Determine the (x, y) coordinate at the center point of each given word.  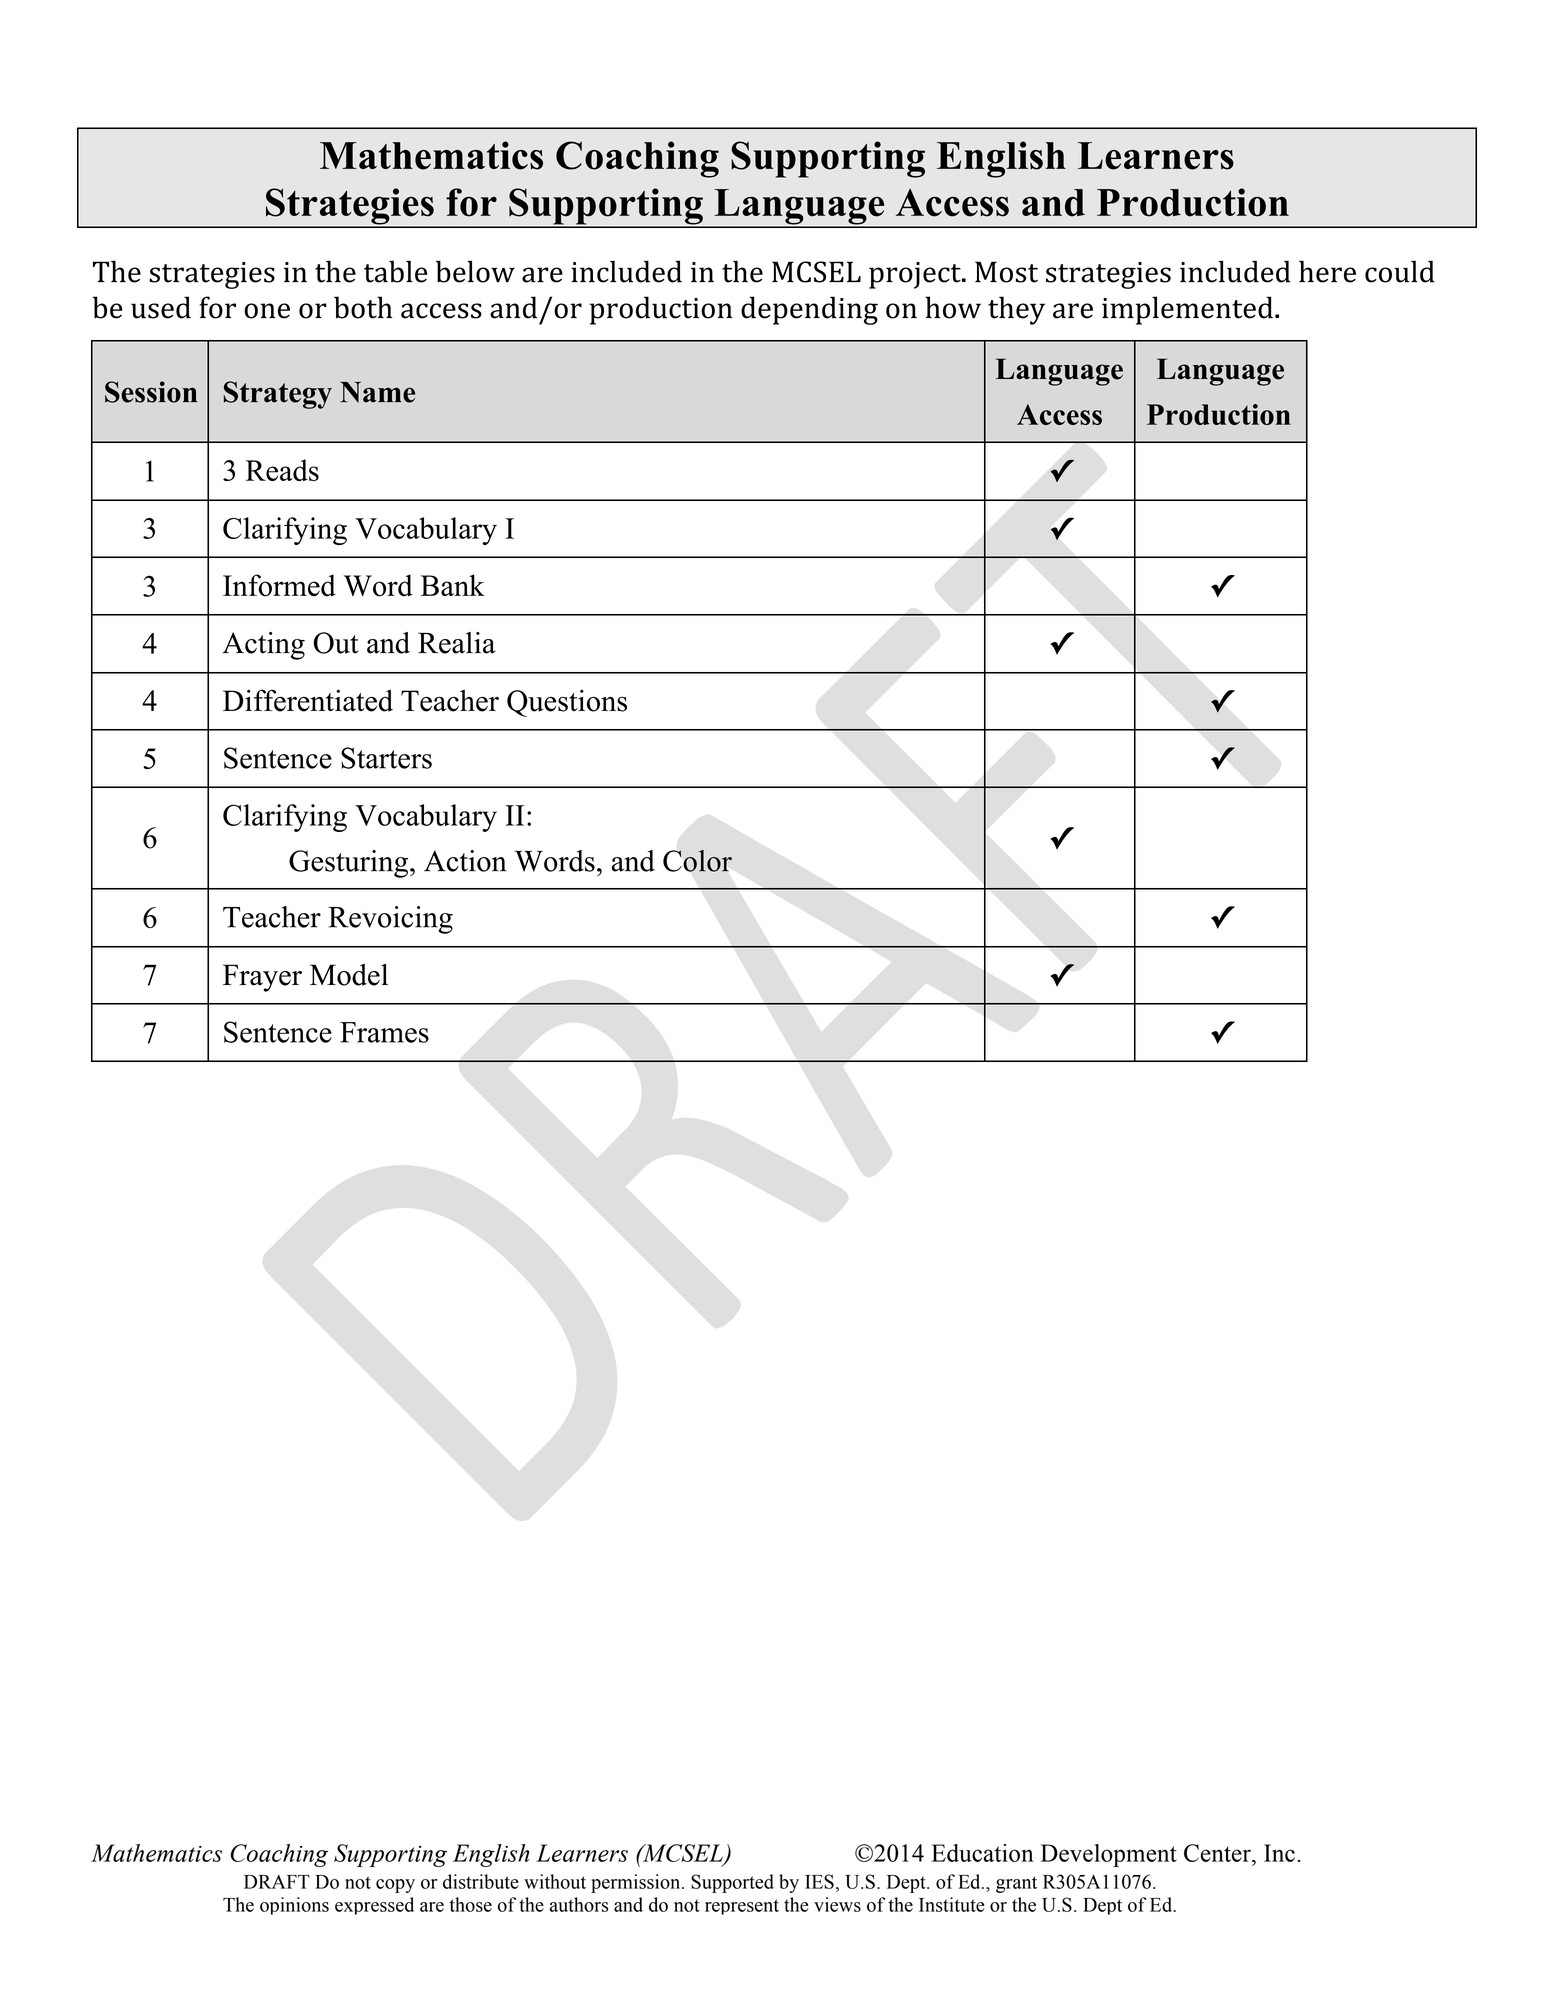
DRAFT (277, 1882)
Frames (384, 1032)
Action (465, 861)
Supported (732, 1883)
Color (697, 861)
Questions (567, 703)
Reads (282, 470)
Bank (453, 585)
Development (1109, 1855)
